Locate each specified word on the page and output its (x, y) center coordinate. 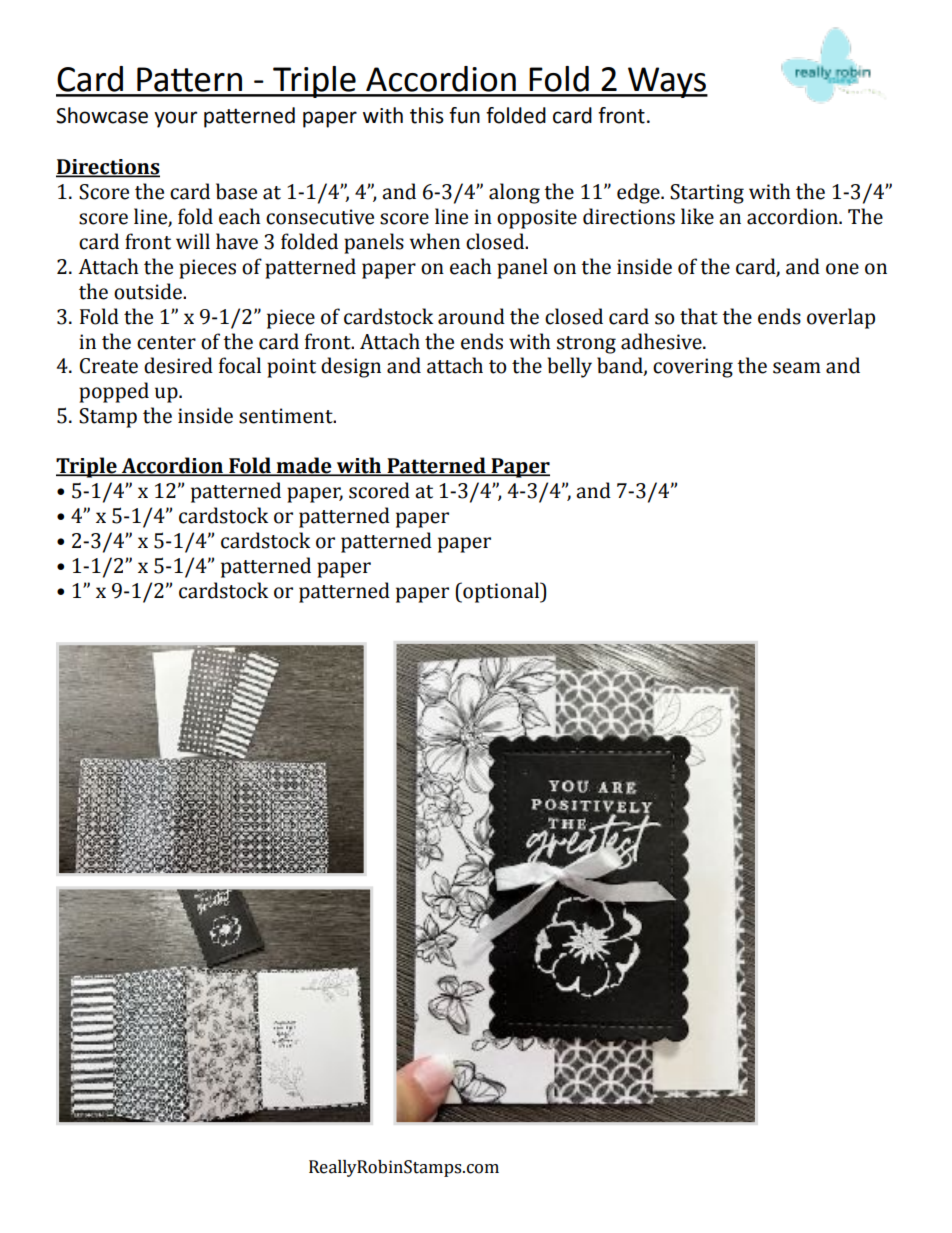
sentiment (287, 416)
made (304, 466)
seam (797, 368)
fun (464, 115)
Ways (667, 82)
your (175, 119)
